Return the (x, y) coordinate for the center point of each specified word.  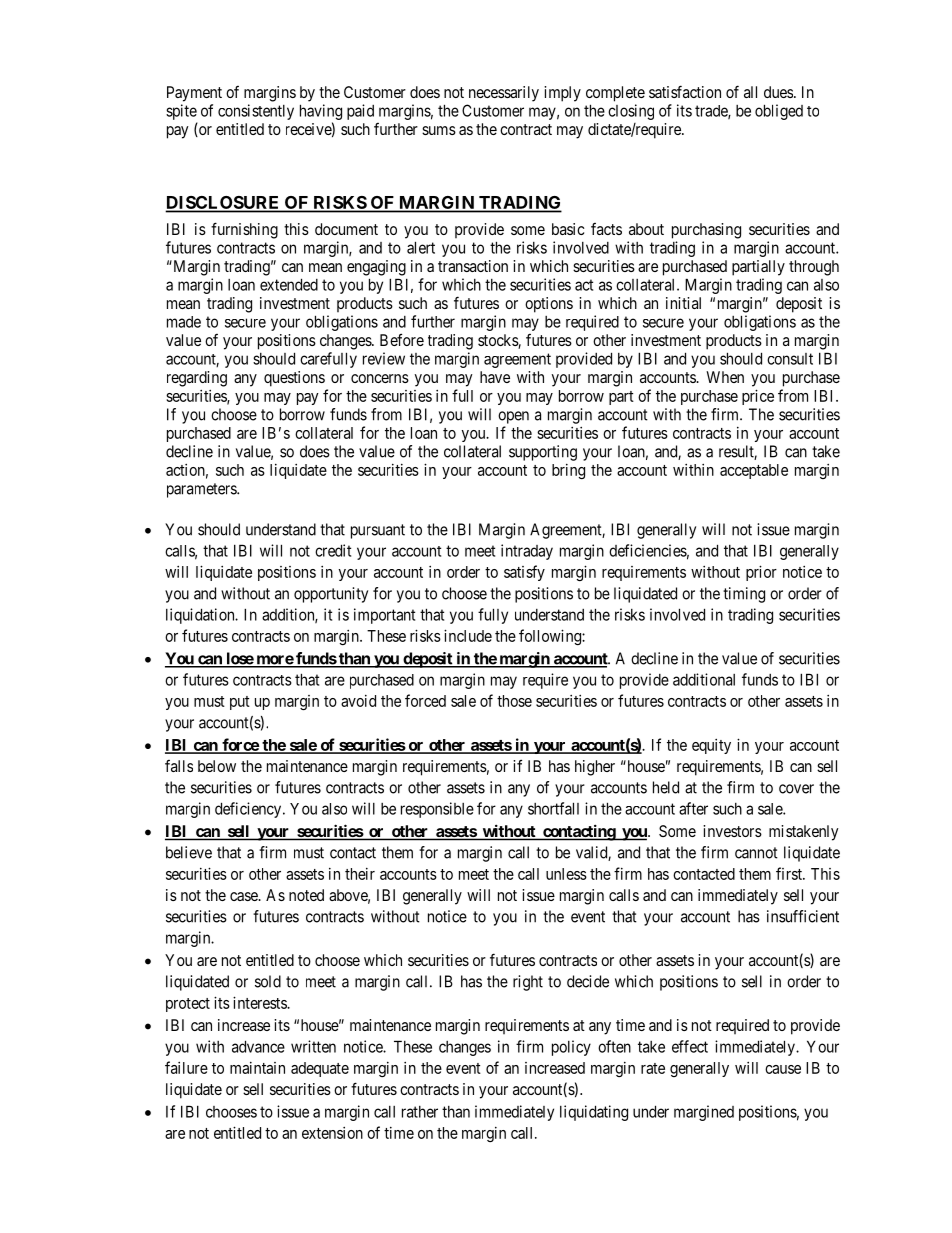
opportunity (331, 595)
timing (744, 595)
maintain (257, 1068)
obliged (779, 112)
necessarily (504, 94)
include (468, 635)
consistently (256, 112)
